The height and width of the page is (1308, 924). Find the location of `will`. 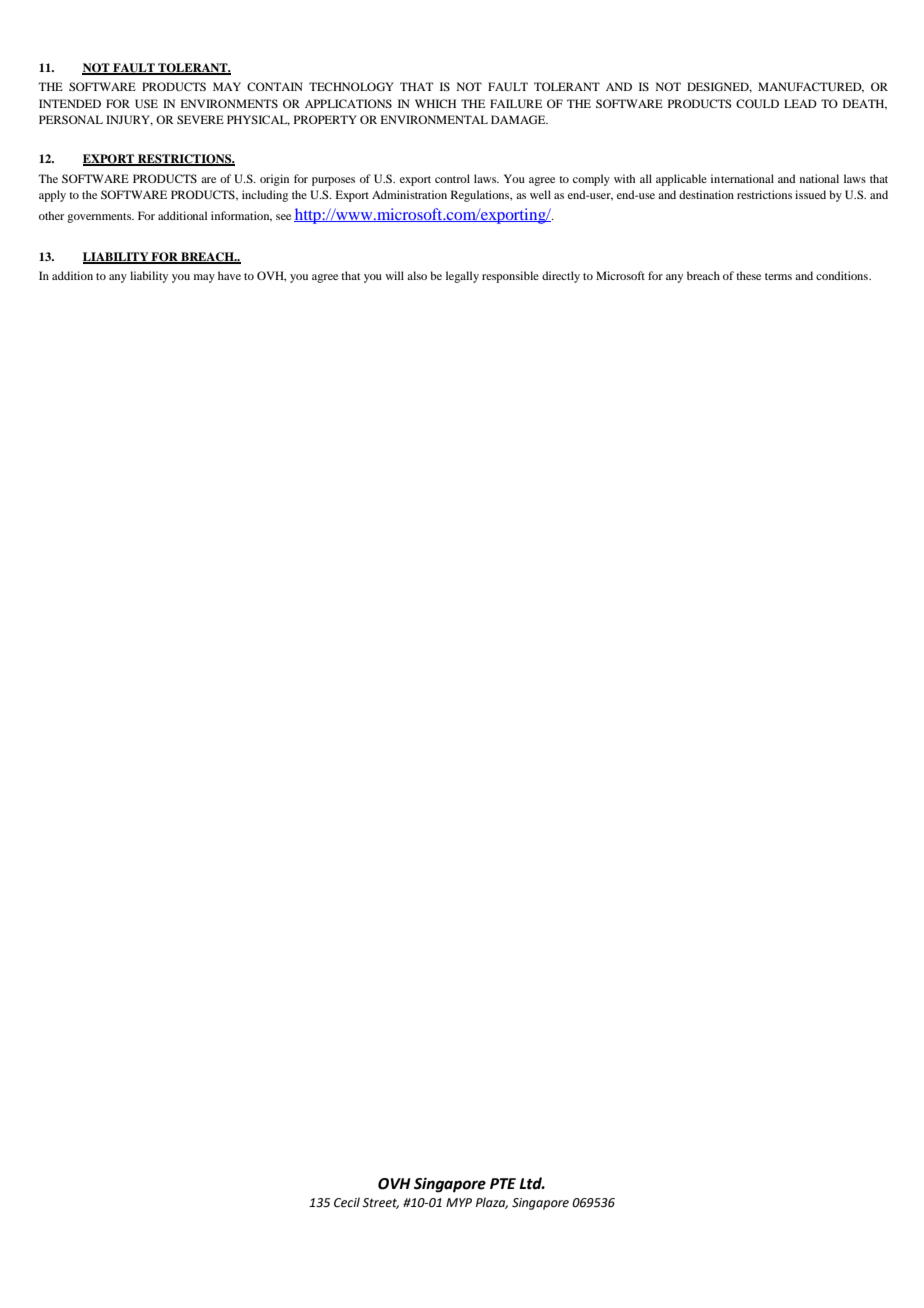

will is located at coordinates (394, 275).
